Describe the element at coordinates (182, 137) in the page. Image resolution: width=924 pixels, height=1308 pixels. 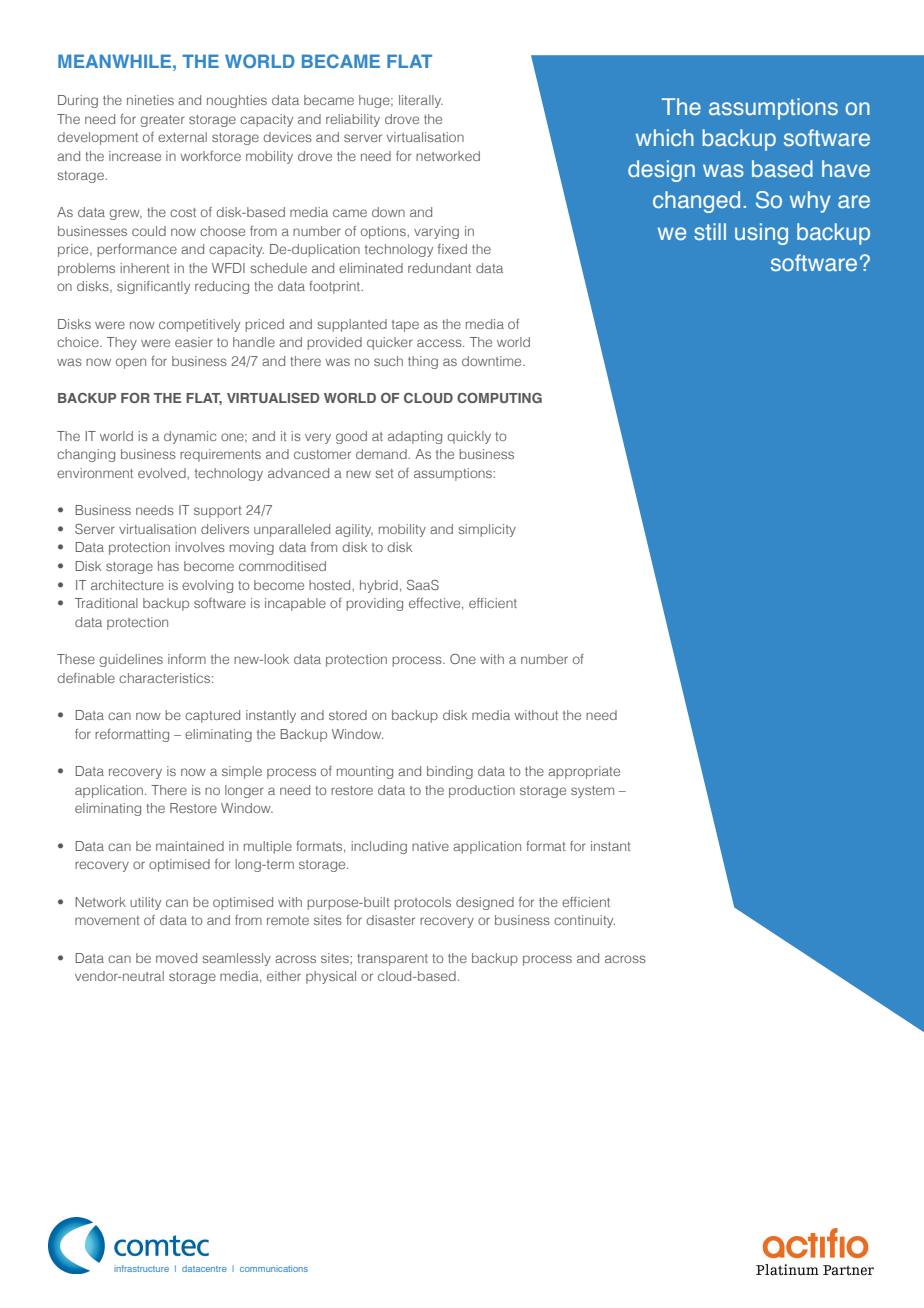
I see `external` at that location.
